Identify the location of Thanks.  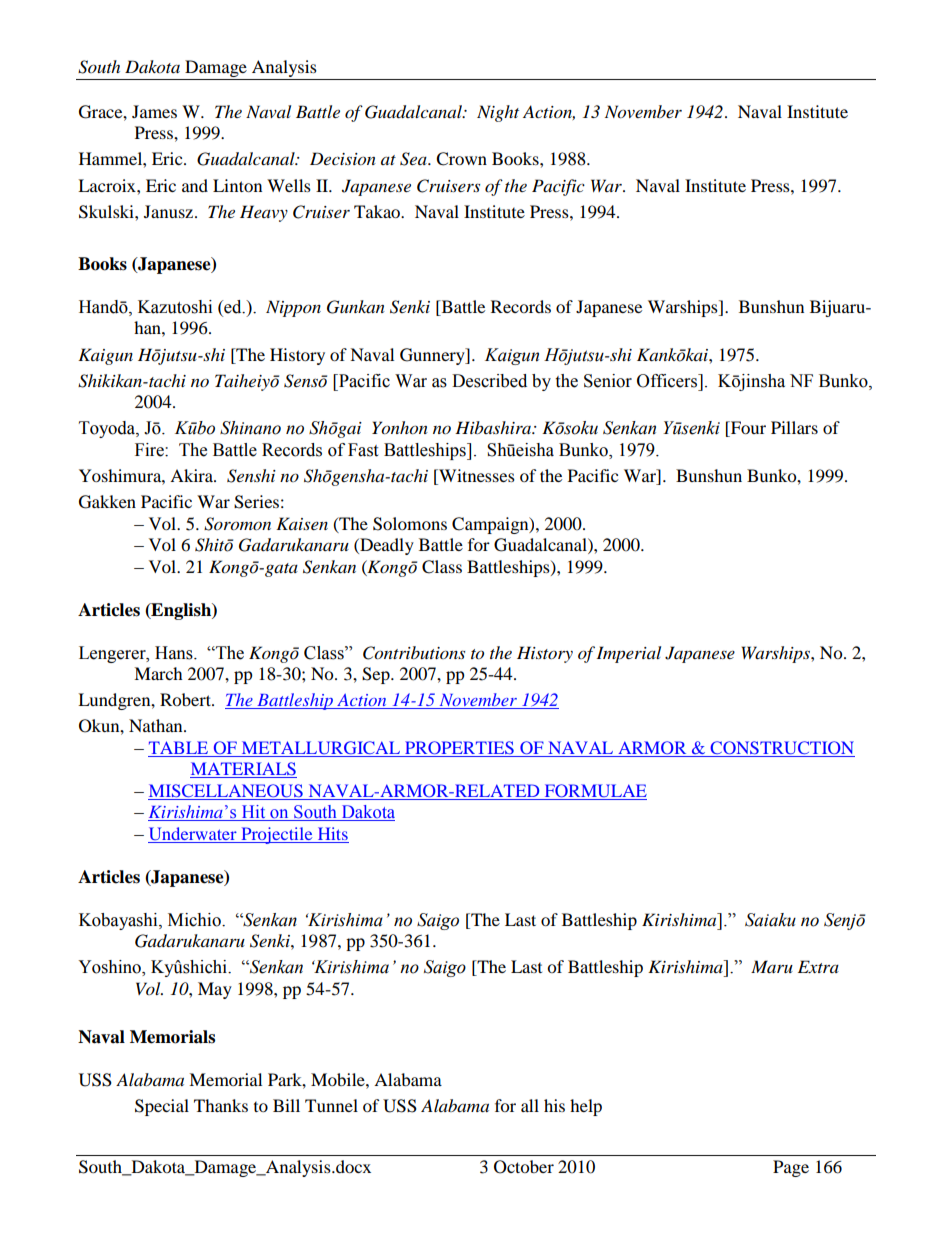
(221, 1105).
